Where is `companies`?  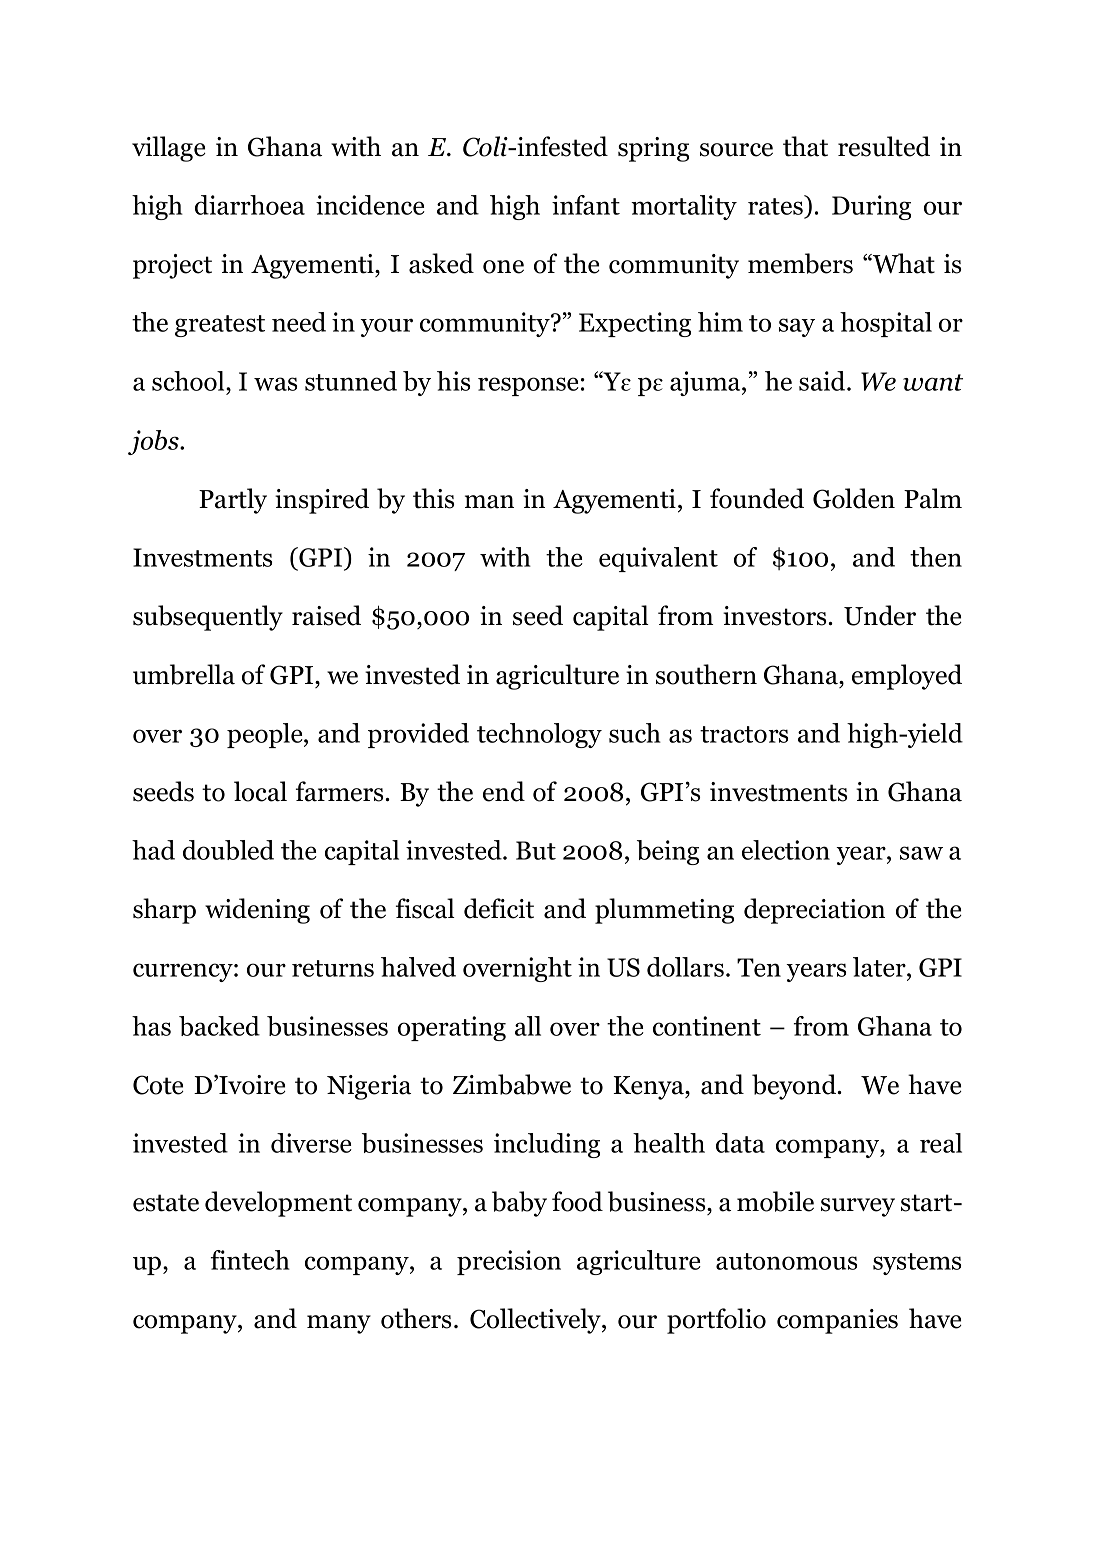
companies is located at coordinates (837, 1321).
